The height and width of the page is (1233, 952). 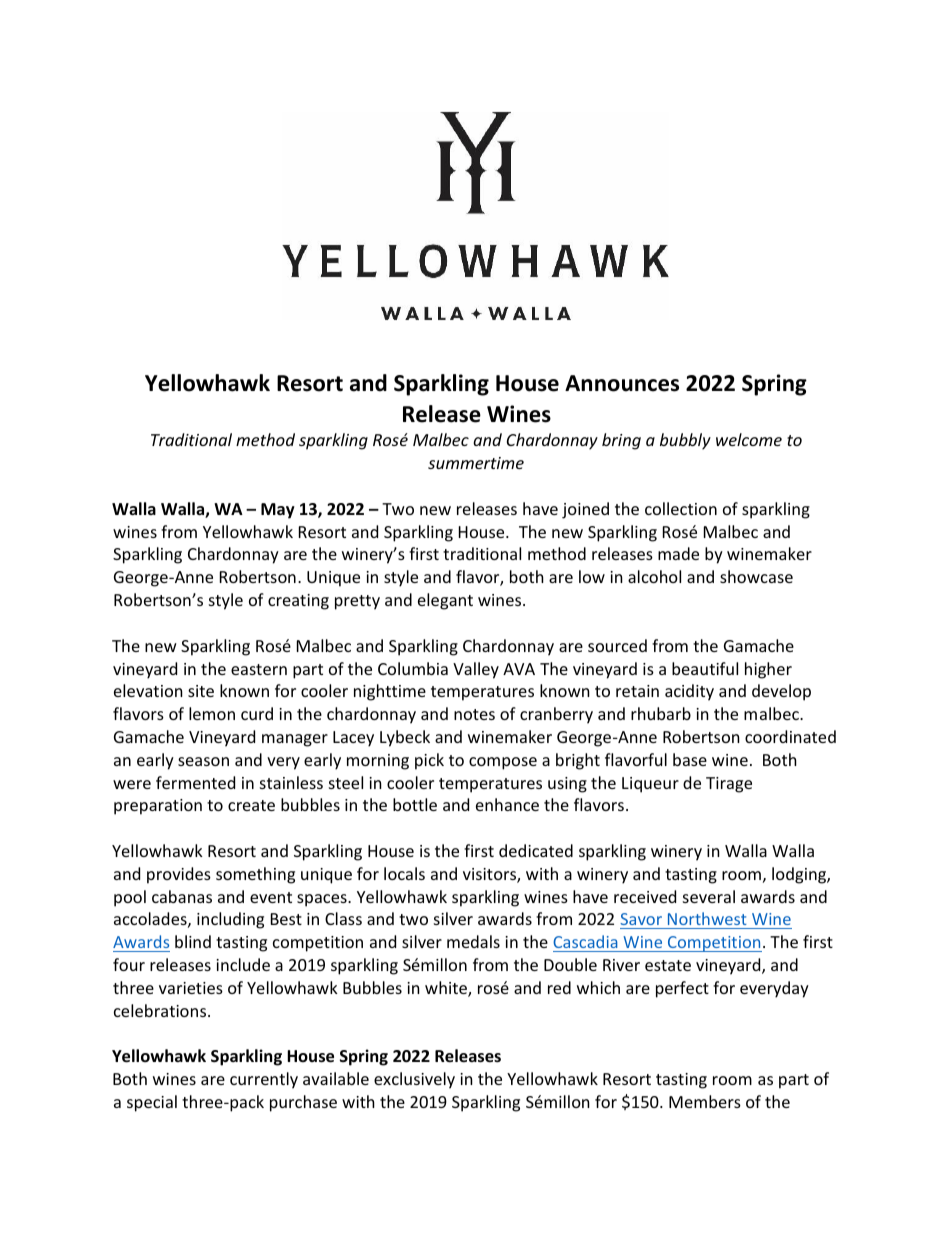 What do you see at coordinates (298, 602) in the page?
I see `creating` at bounding box center [298, 602].
